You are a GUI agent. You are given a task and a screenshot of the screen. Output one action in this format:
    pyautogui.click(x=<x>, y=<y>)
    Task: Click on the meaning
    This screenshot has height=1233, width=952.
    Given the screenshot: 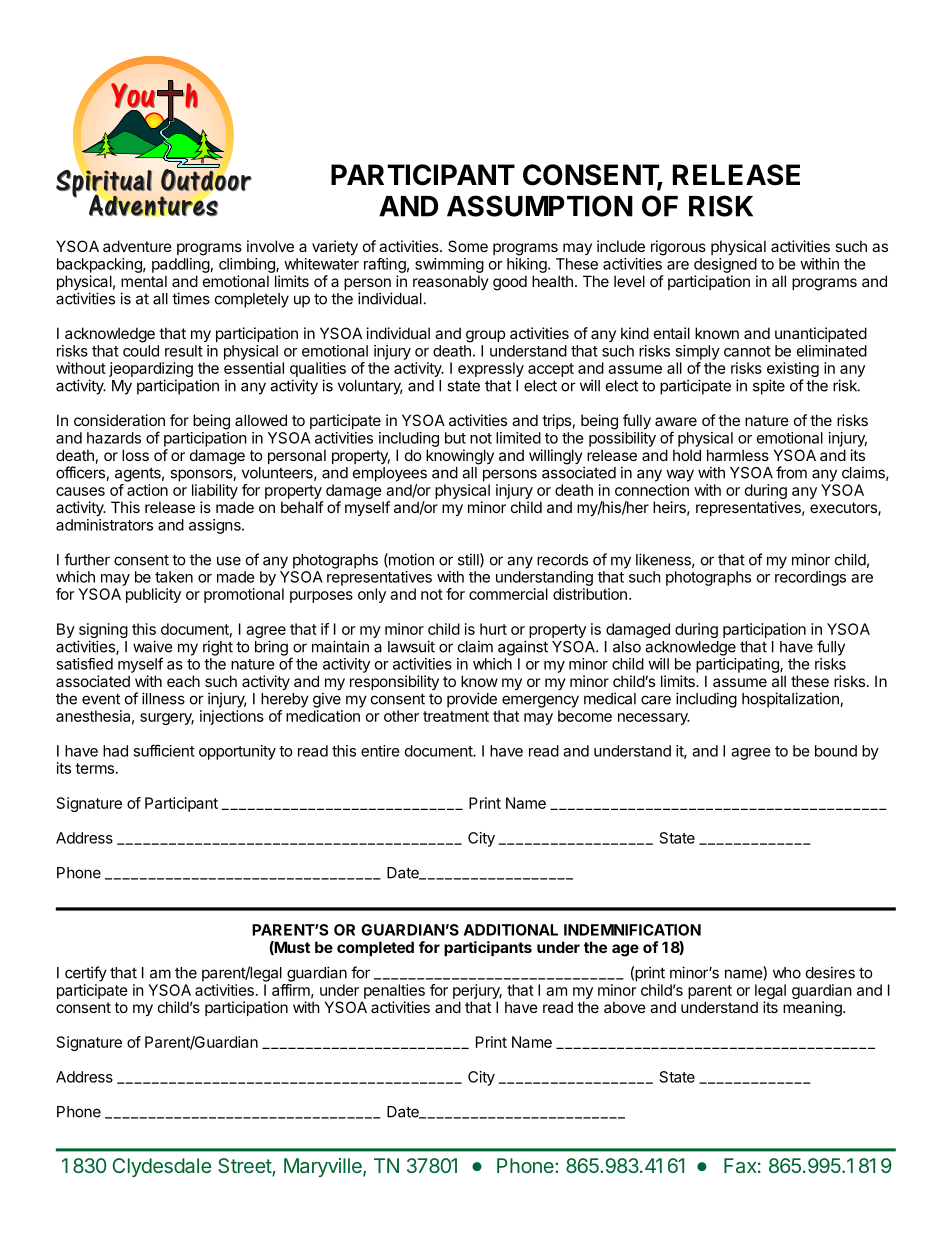 What is the action you would take?
    pyautogui.click(x=813, y=1009)
